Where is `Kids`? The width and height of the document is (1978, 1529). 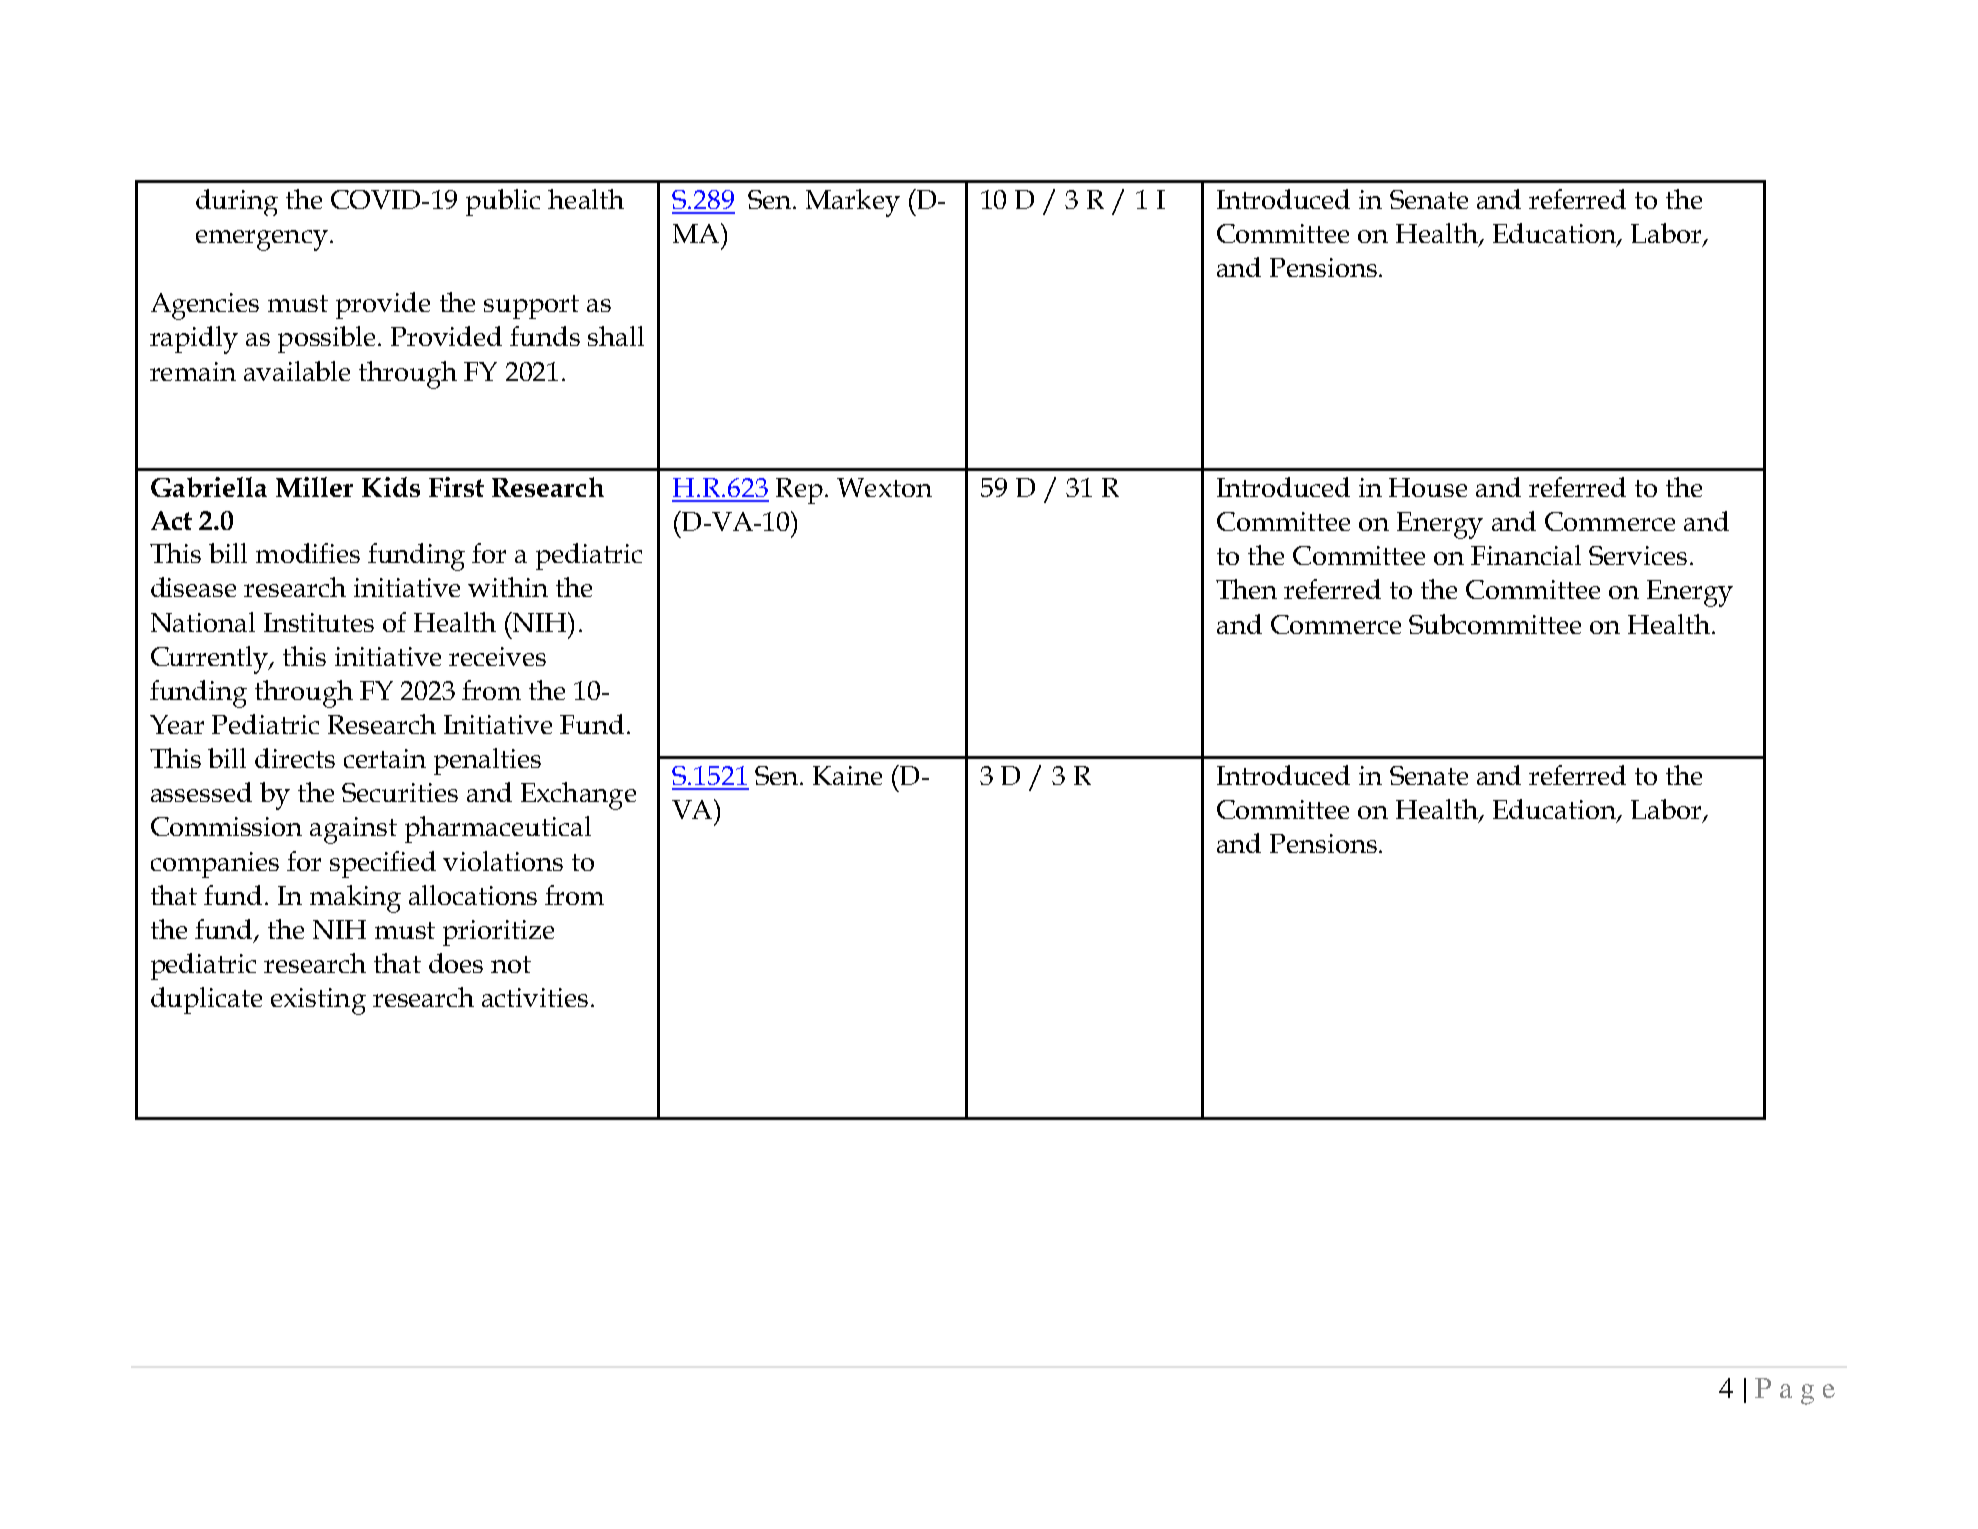
Kids is located at coordinates (391, 487).
